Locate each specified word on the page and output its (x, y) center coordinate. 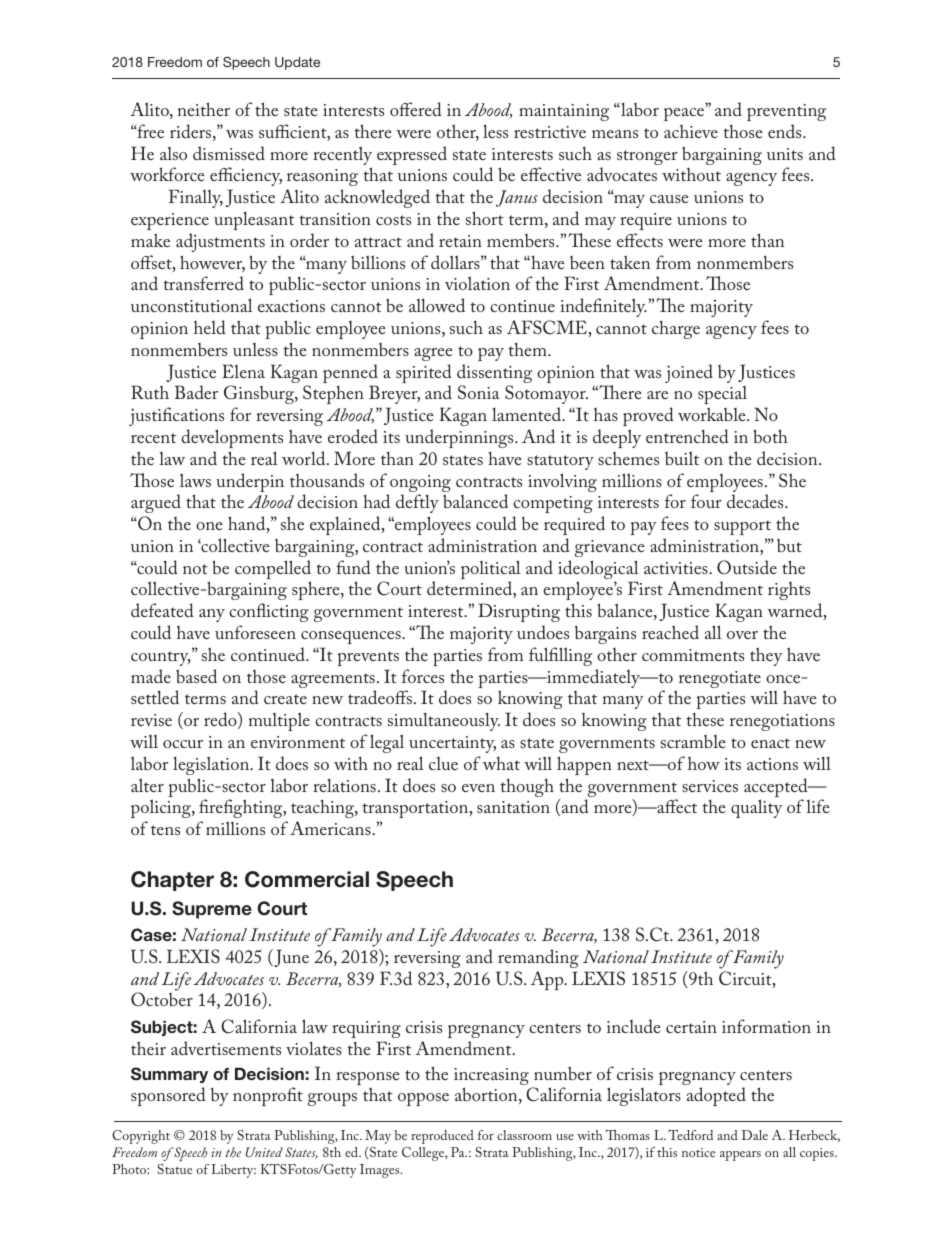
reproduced (442, 1137)
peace (685, 113)
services (710, 786)
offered (416, 109)
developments (232, 438)
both (770, 436)
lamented (528, 414)
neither (204, 109)
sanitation (513, 807)
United (264, 1152)
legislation (212, 765)
